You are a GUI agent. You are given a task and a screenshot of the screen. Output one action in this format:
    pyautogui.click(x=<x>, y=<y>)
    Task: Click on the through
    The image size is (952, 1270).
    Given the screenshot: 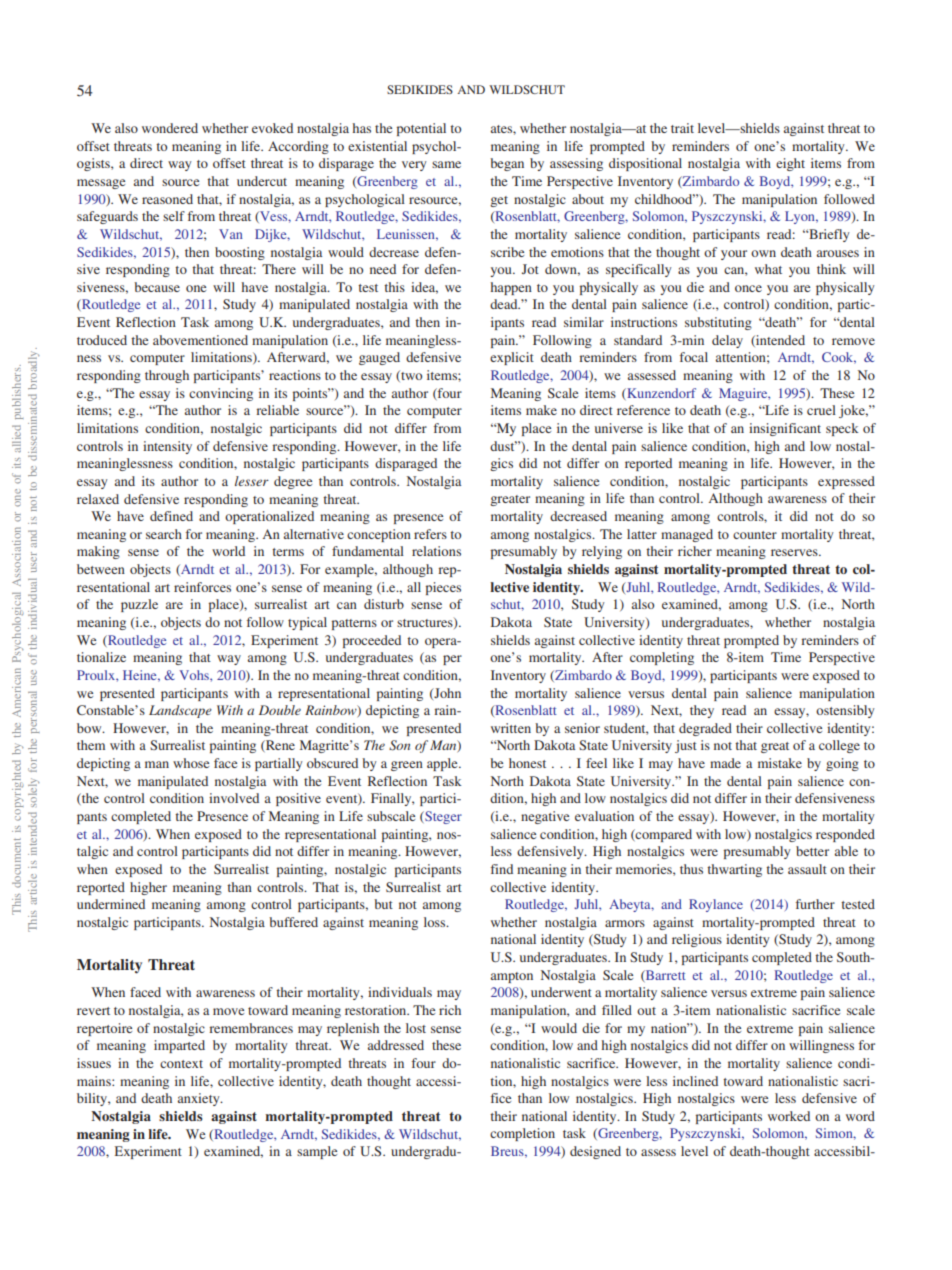 What is the action you would take?
    pyautogui.click(x=167, y=376)
